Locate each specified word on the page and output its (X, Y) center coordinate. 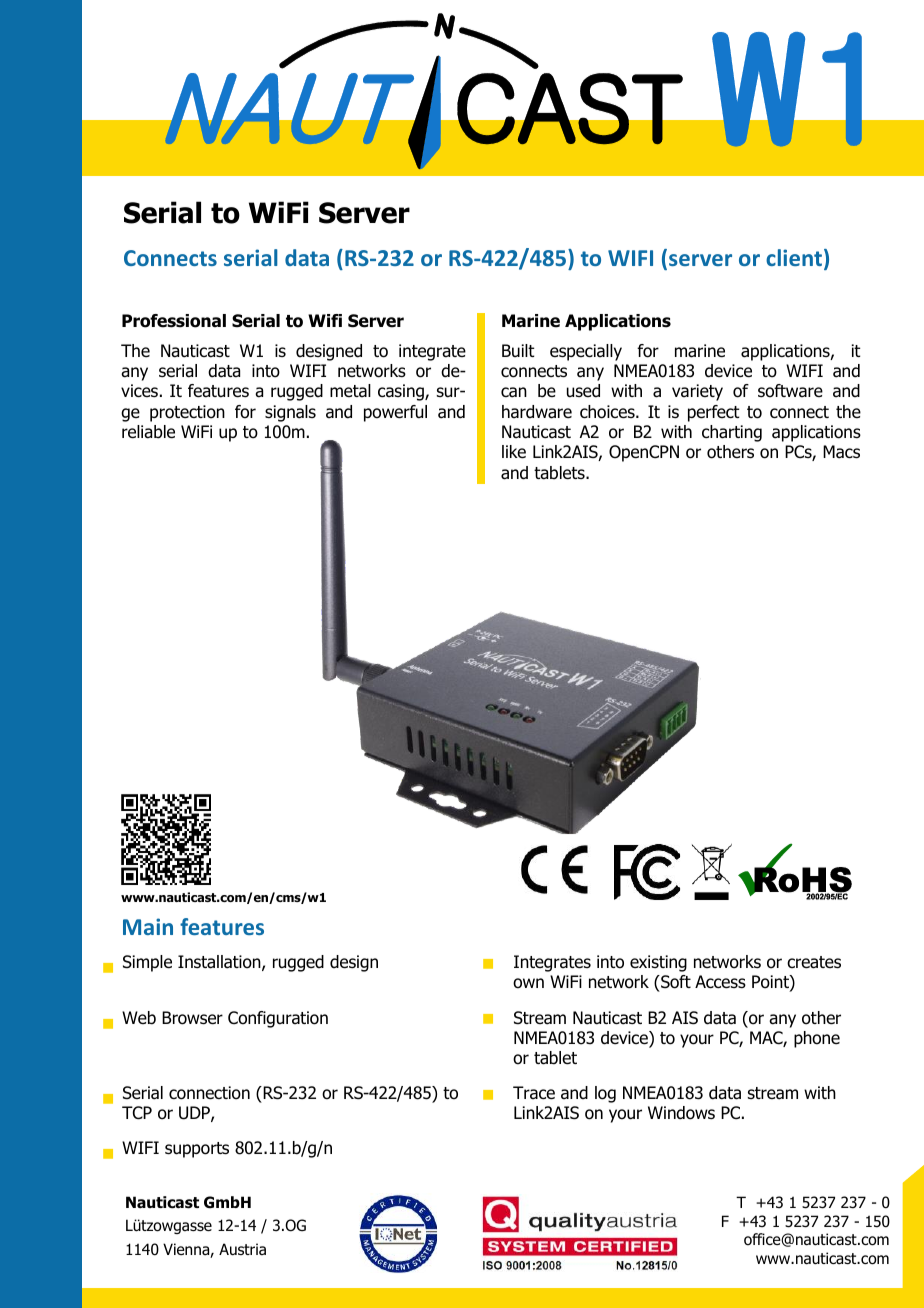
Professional (174, 321)
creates (814, 962)
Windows (681, 1113)
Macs (841, 452)
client (794, 257)
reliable (148, 432)
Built (518, 350)
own (528, 983)
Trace (534, 1093)
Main (148, 926)
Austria (242, 1249)
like (514, 452)
